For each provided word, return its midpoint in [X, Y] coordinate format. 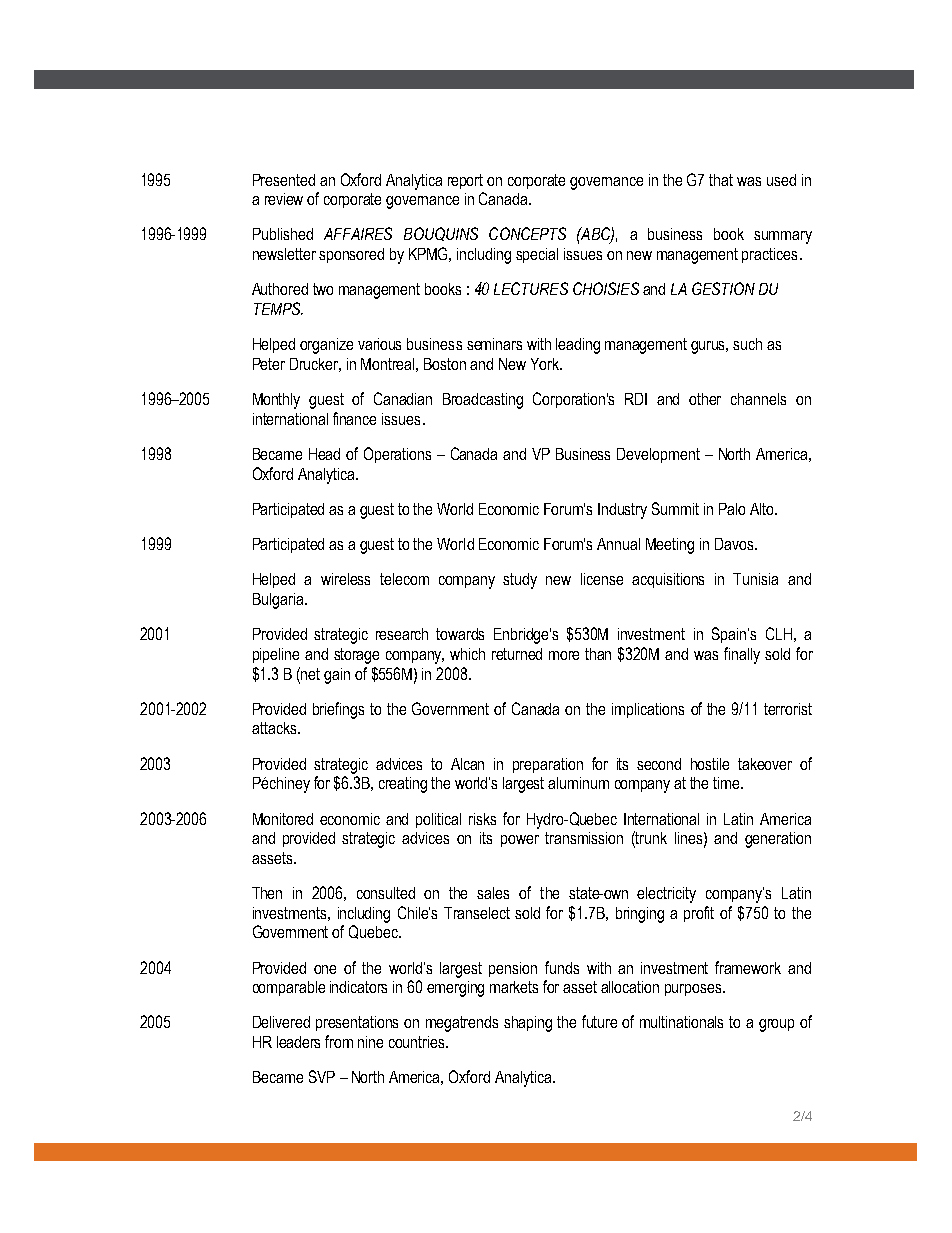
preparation [548, 765]
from [339, 1041]
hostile [710, 764]
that [721, 180]
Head [324, 454]
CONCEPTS [527, 233]
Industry [622, 511]
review [284, 199]
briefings [338, 710]
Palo [732, 509]
